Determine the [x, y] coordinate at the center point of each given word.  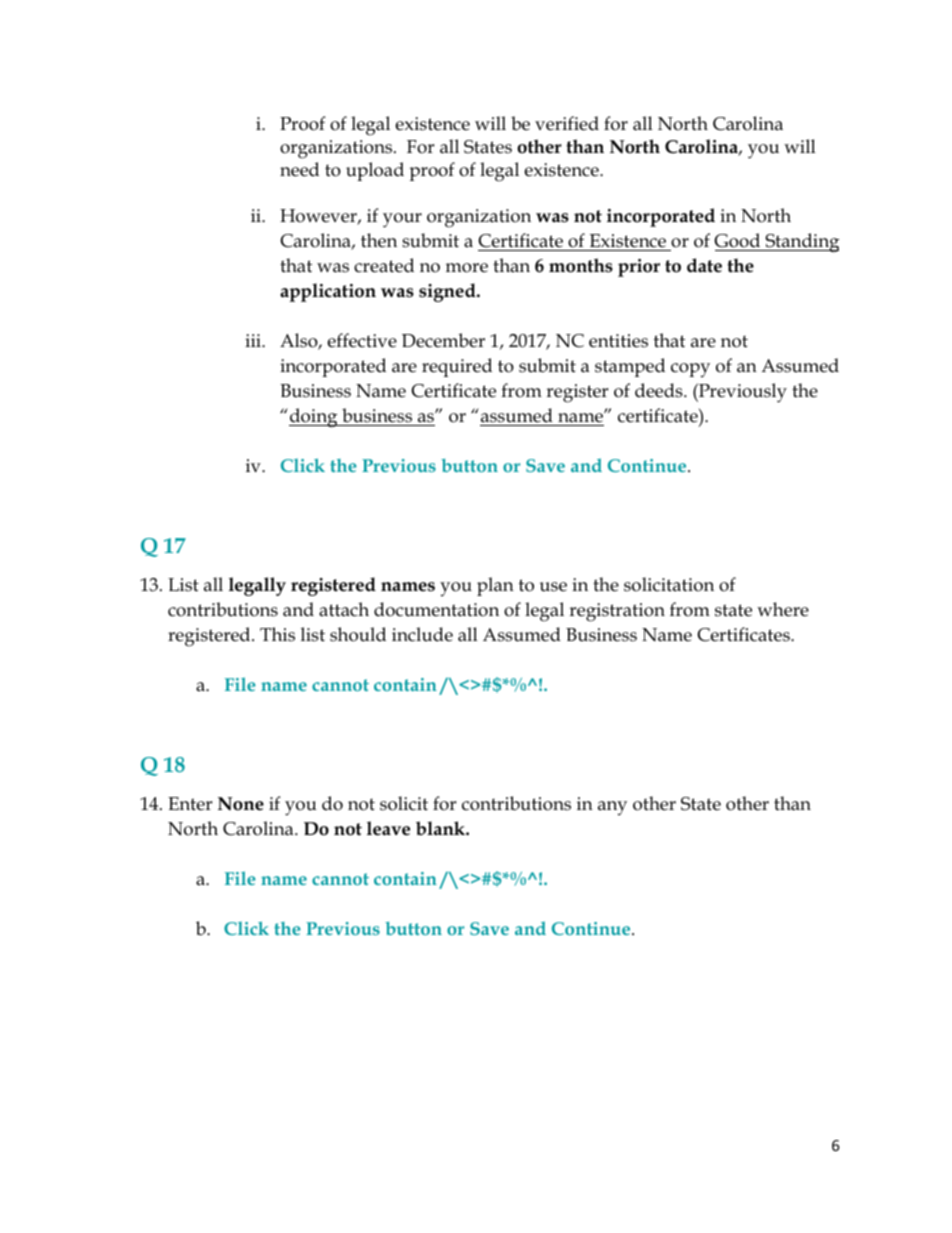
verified [567, 123]
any [612, 808]
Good [738, 242]
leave [388, 828]
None [241, 804]
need [299, 169]
